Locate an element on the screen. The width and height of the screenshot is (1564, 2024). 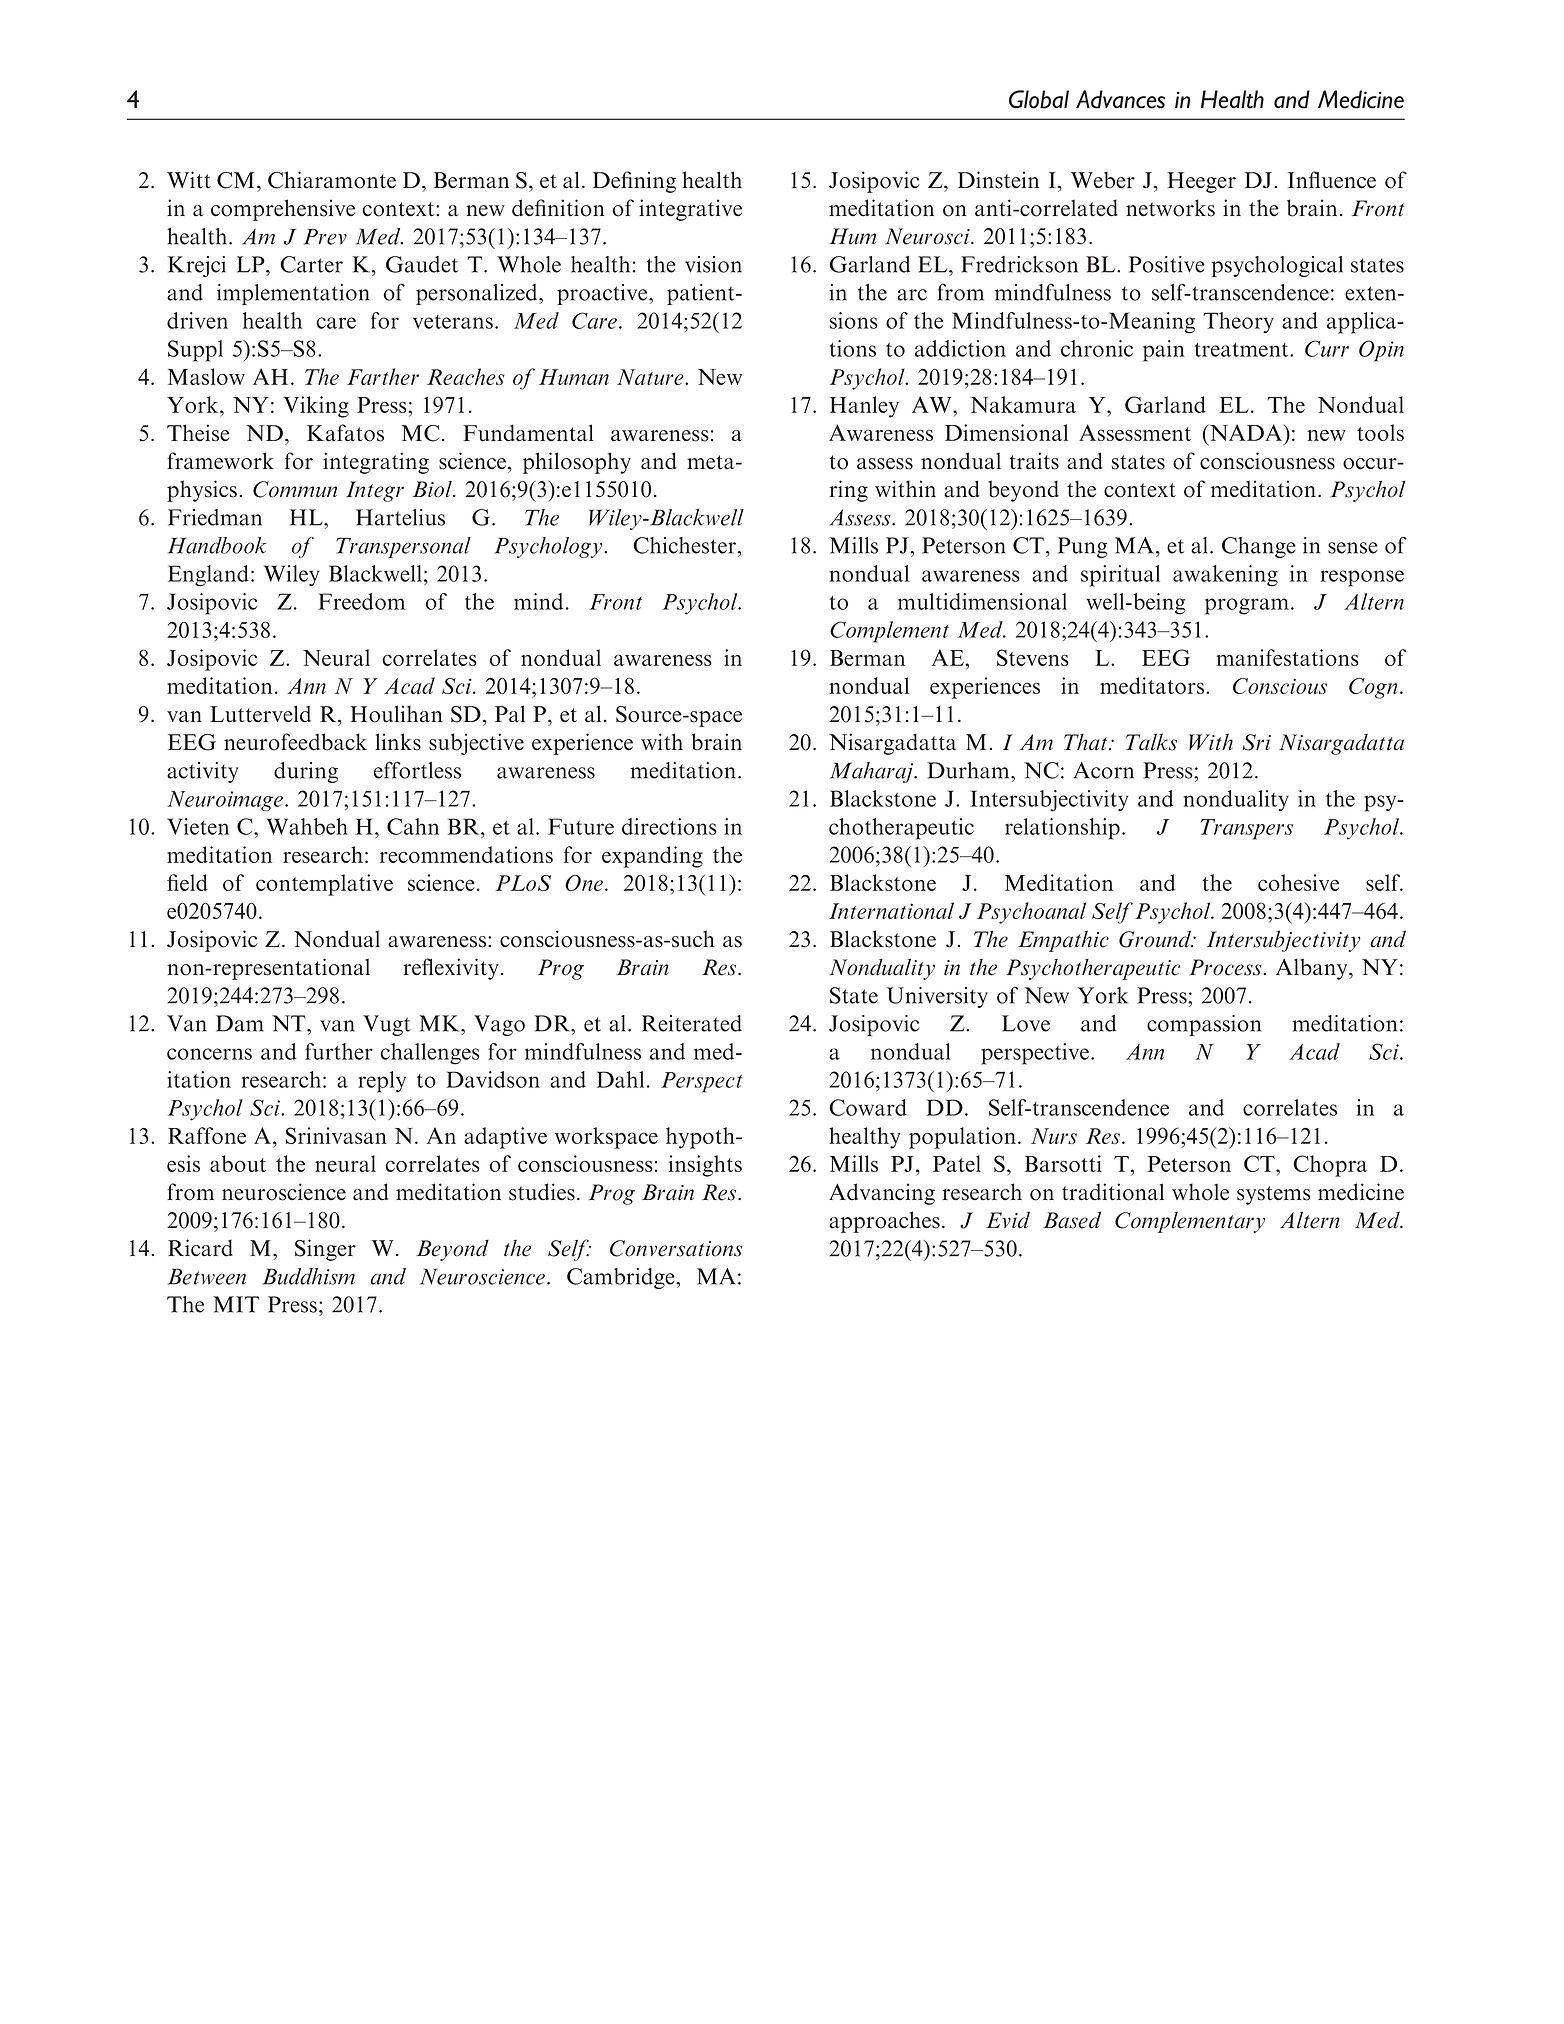
comprehensive is located at coordinates (283, 210).
